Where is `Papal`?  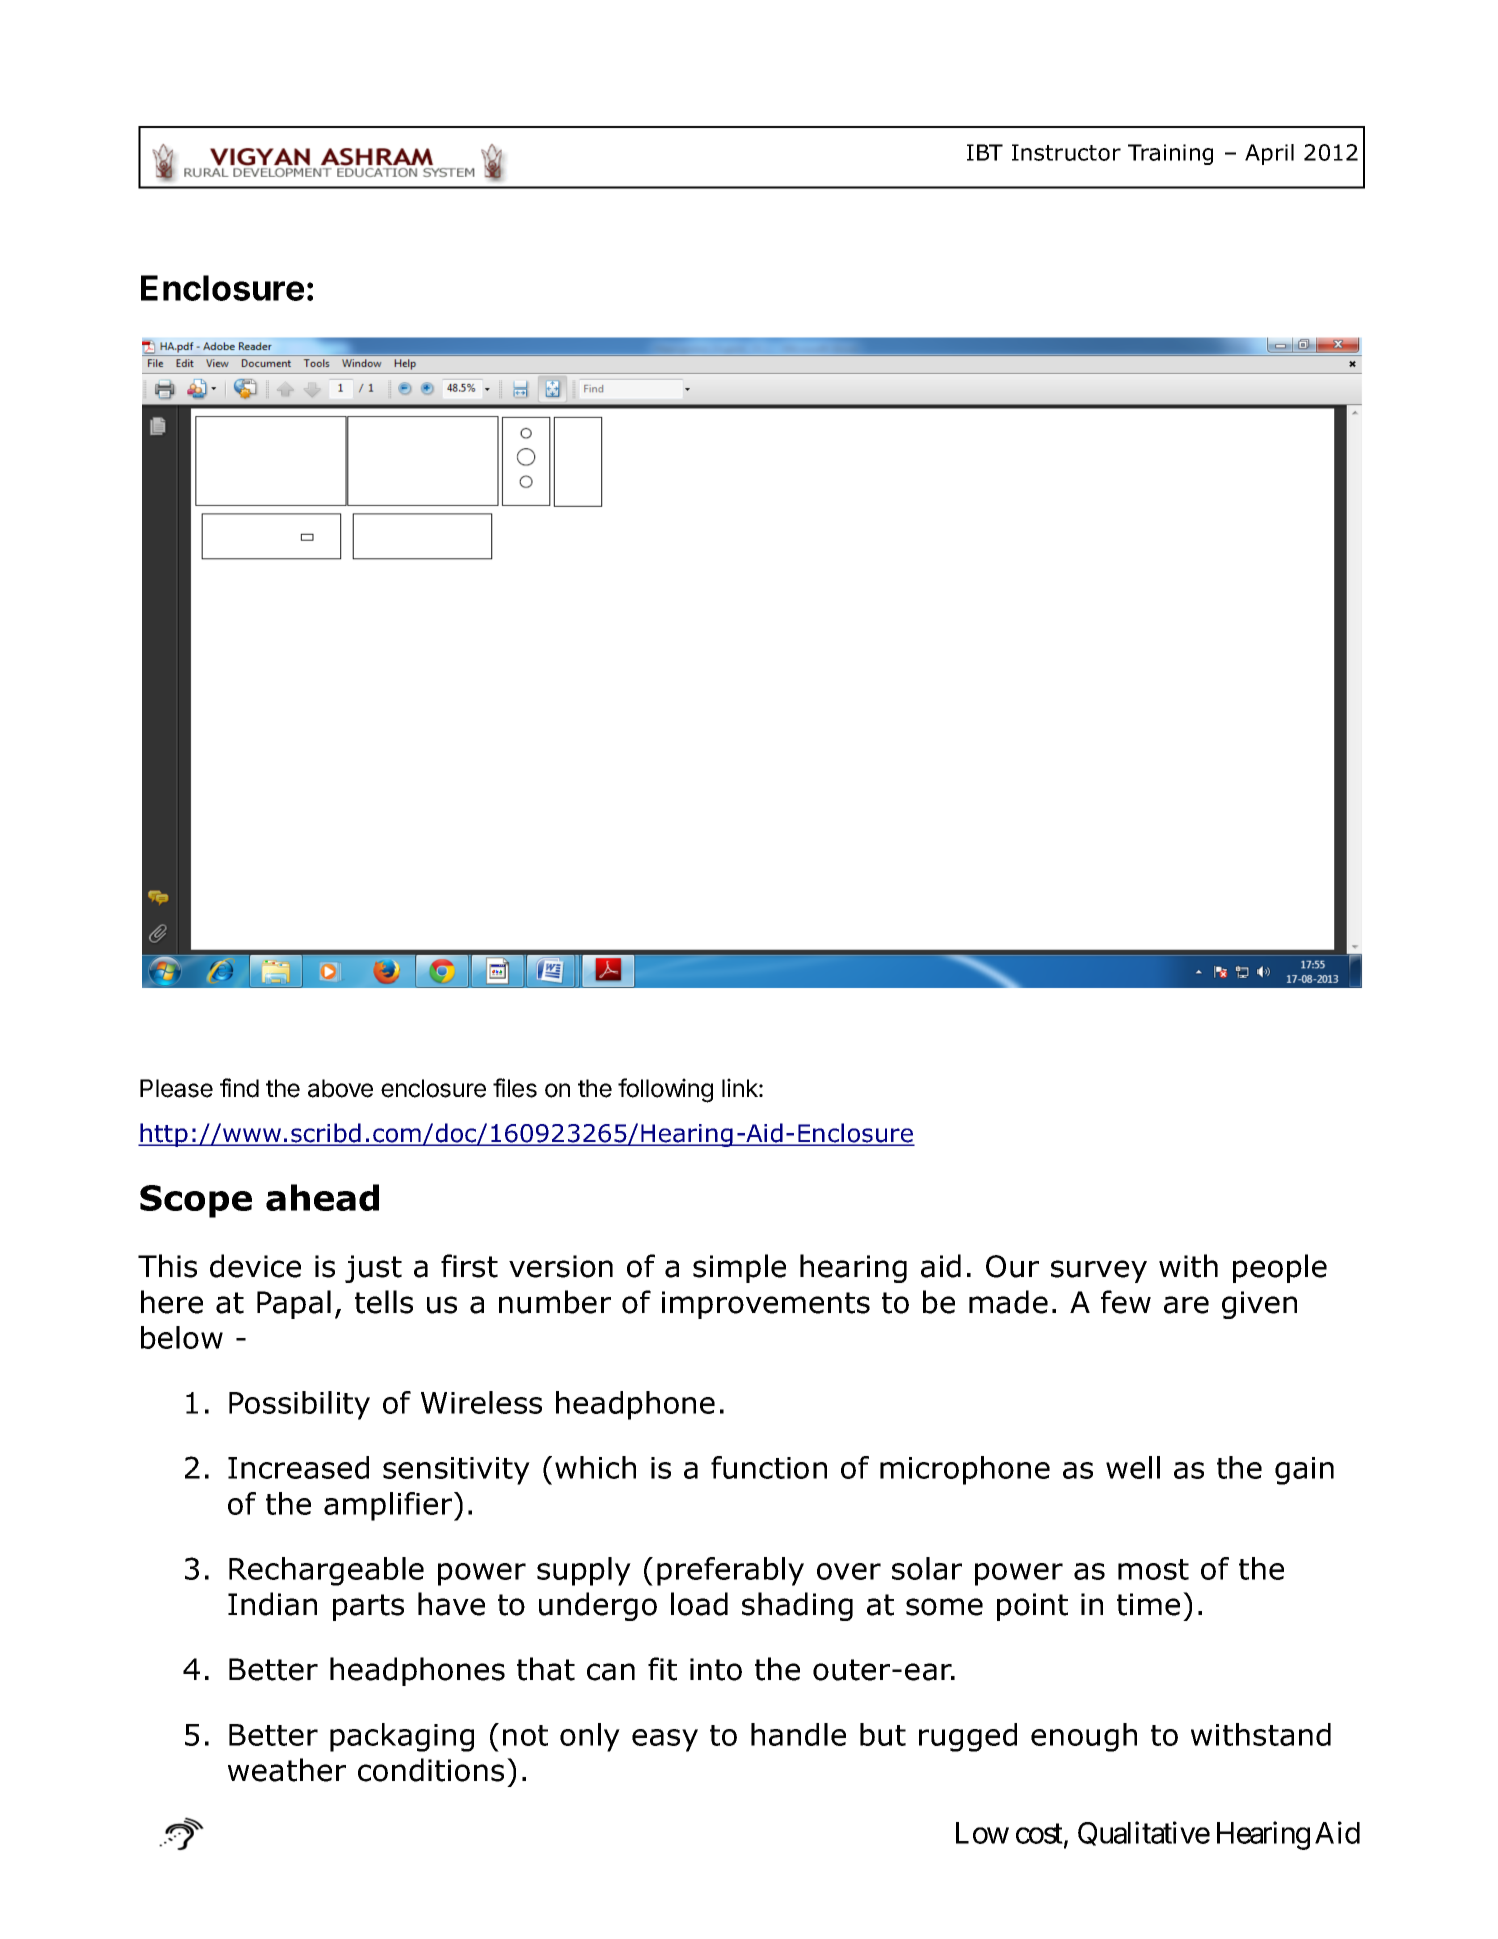 Papal is located at coordinates (294, 1304).
